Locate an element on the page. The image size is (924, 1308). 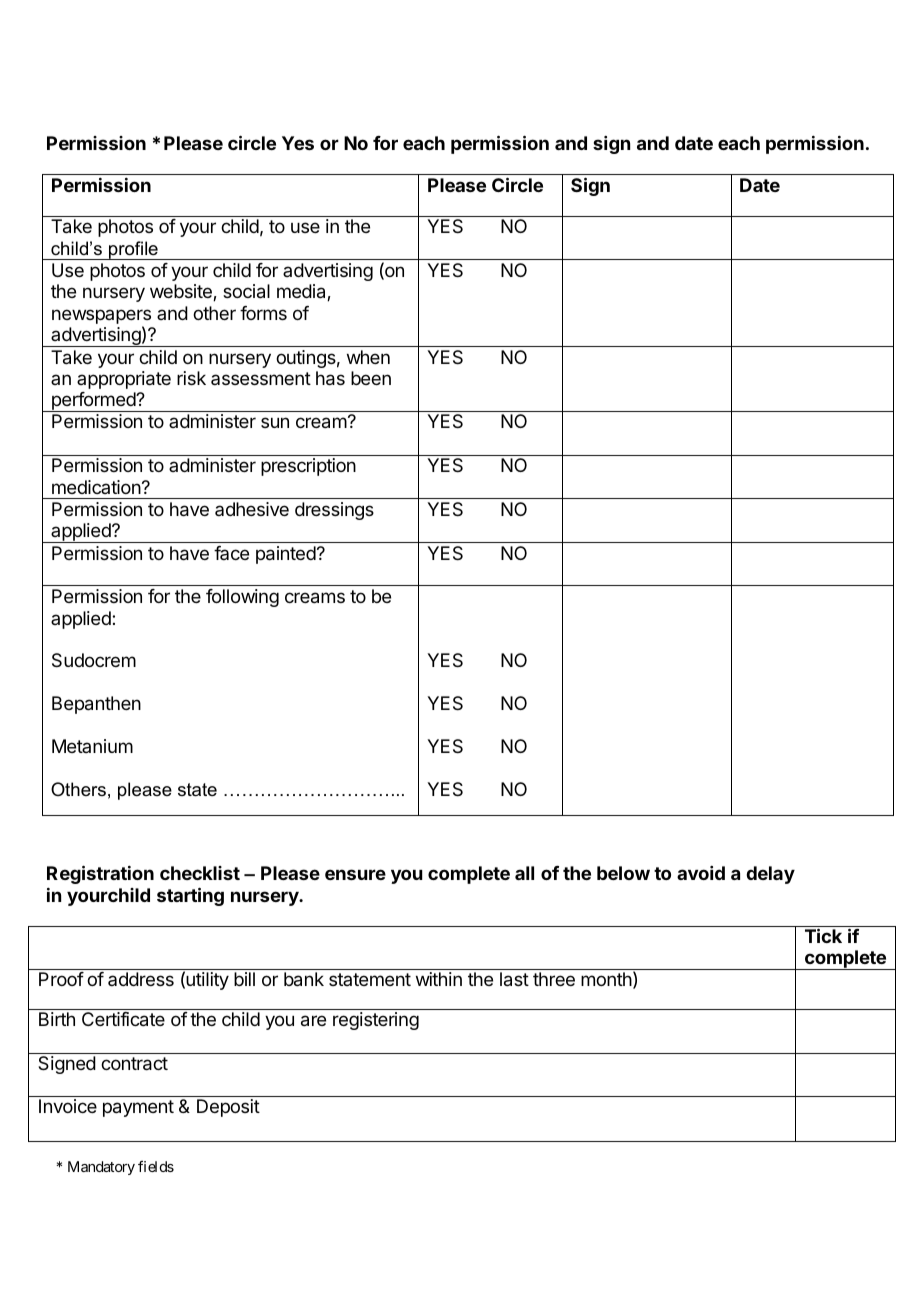
fields is located at coordinates (156, 1166).
